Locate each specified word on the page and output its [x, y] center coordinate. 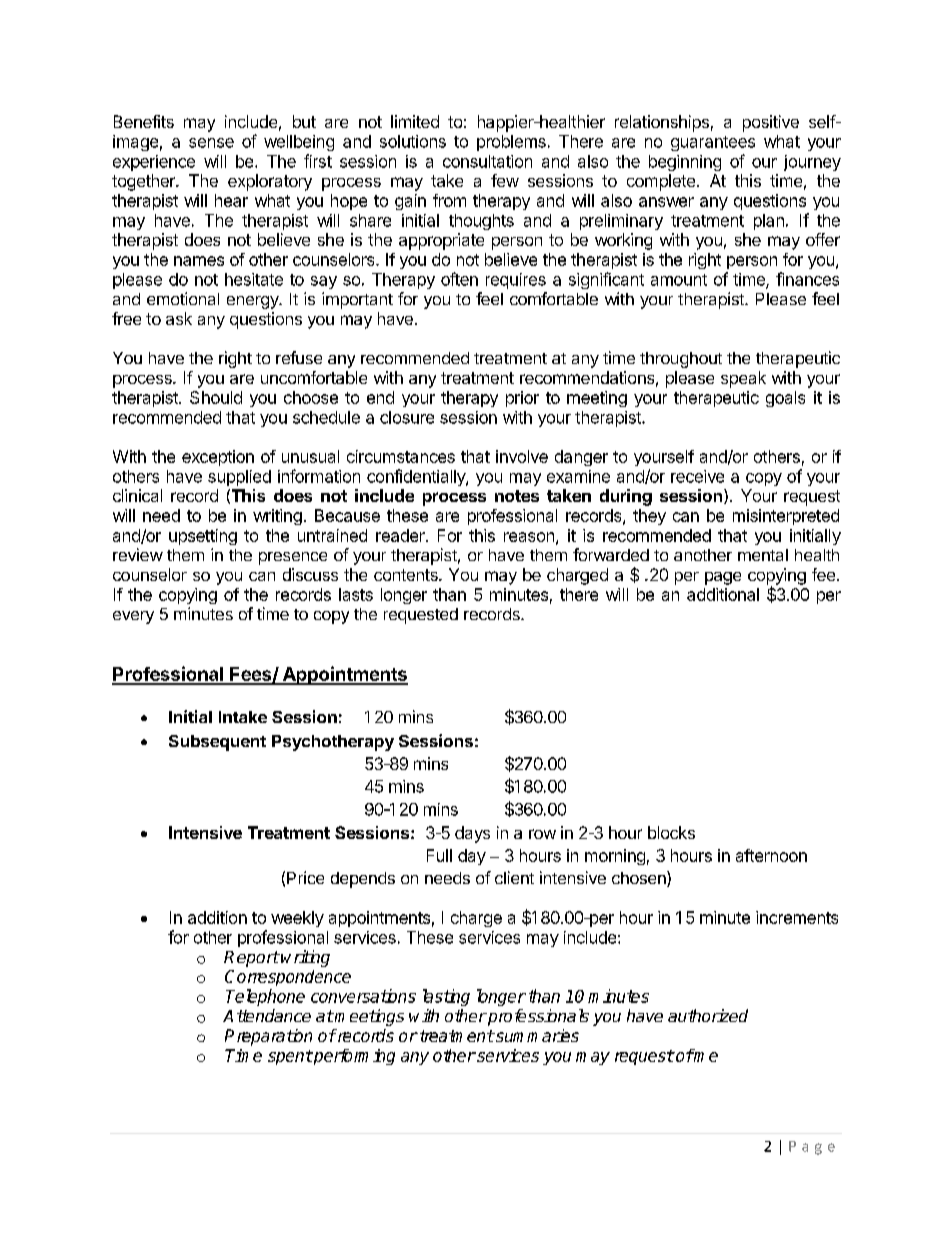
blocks [671, 832]
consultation [487, 161]
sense [211, 143]
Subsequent [217, 743]
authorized [708, 1015]
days [472, 834]
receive [697, 476]
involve [522, 456]
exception [218, 458]
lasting [446, 997]
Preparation [268, 1037]
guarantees [713, 143]
